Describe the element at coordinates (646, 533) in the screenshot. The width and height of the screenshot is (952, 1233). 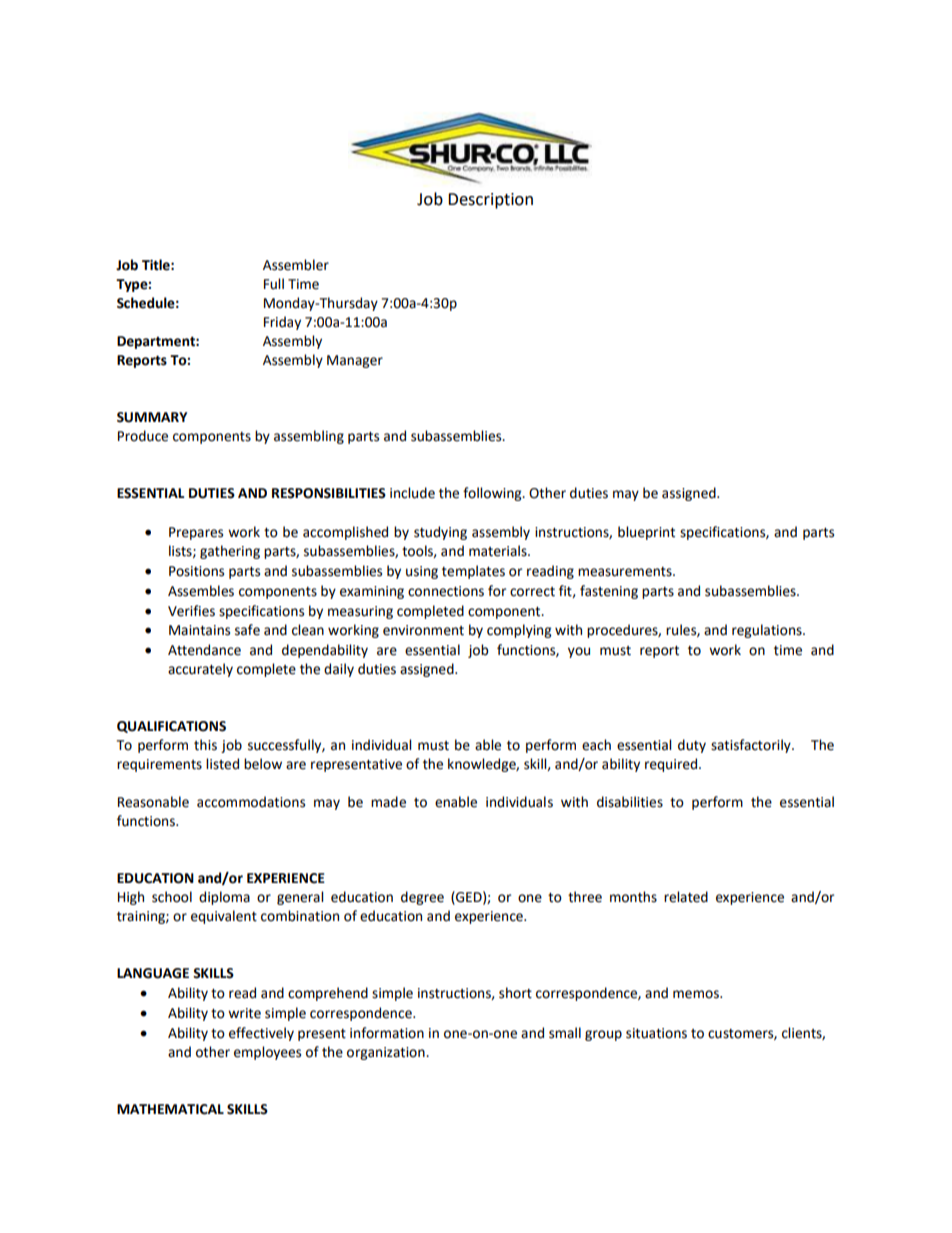
I see `blueprint` at that location.
